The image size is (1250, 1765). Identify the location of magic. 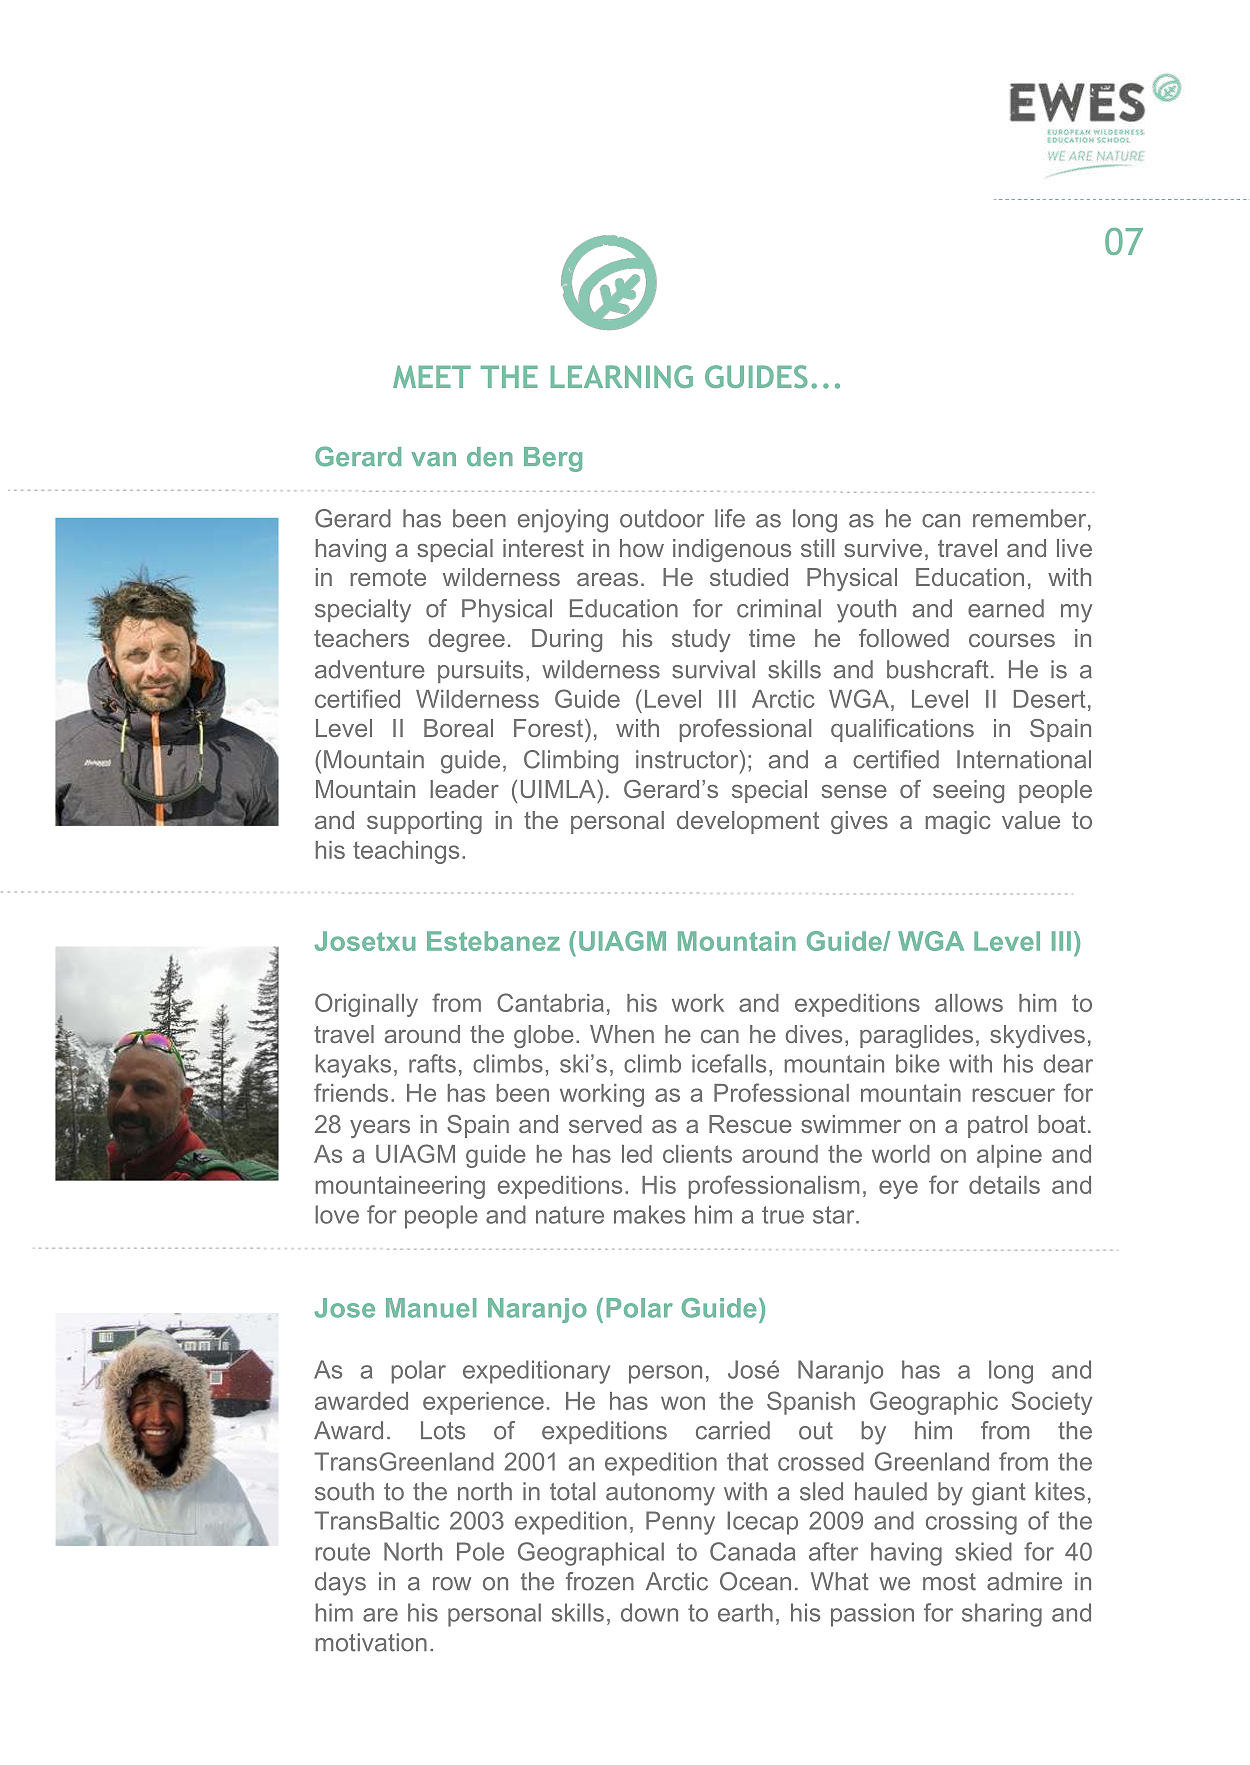
(958, 822).
